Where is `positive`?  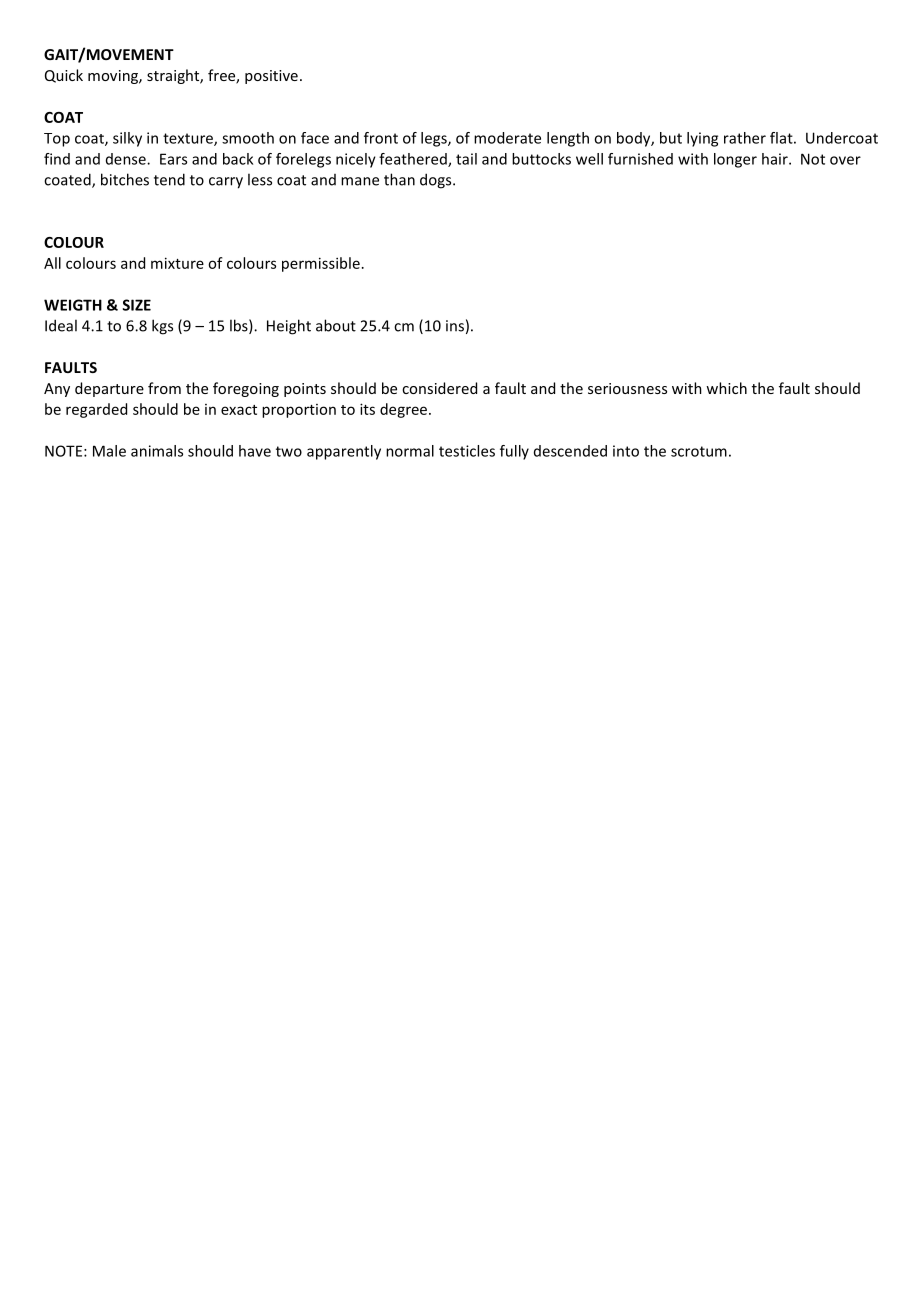 positive is located at coordinates (271, 77).
